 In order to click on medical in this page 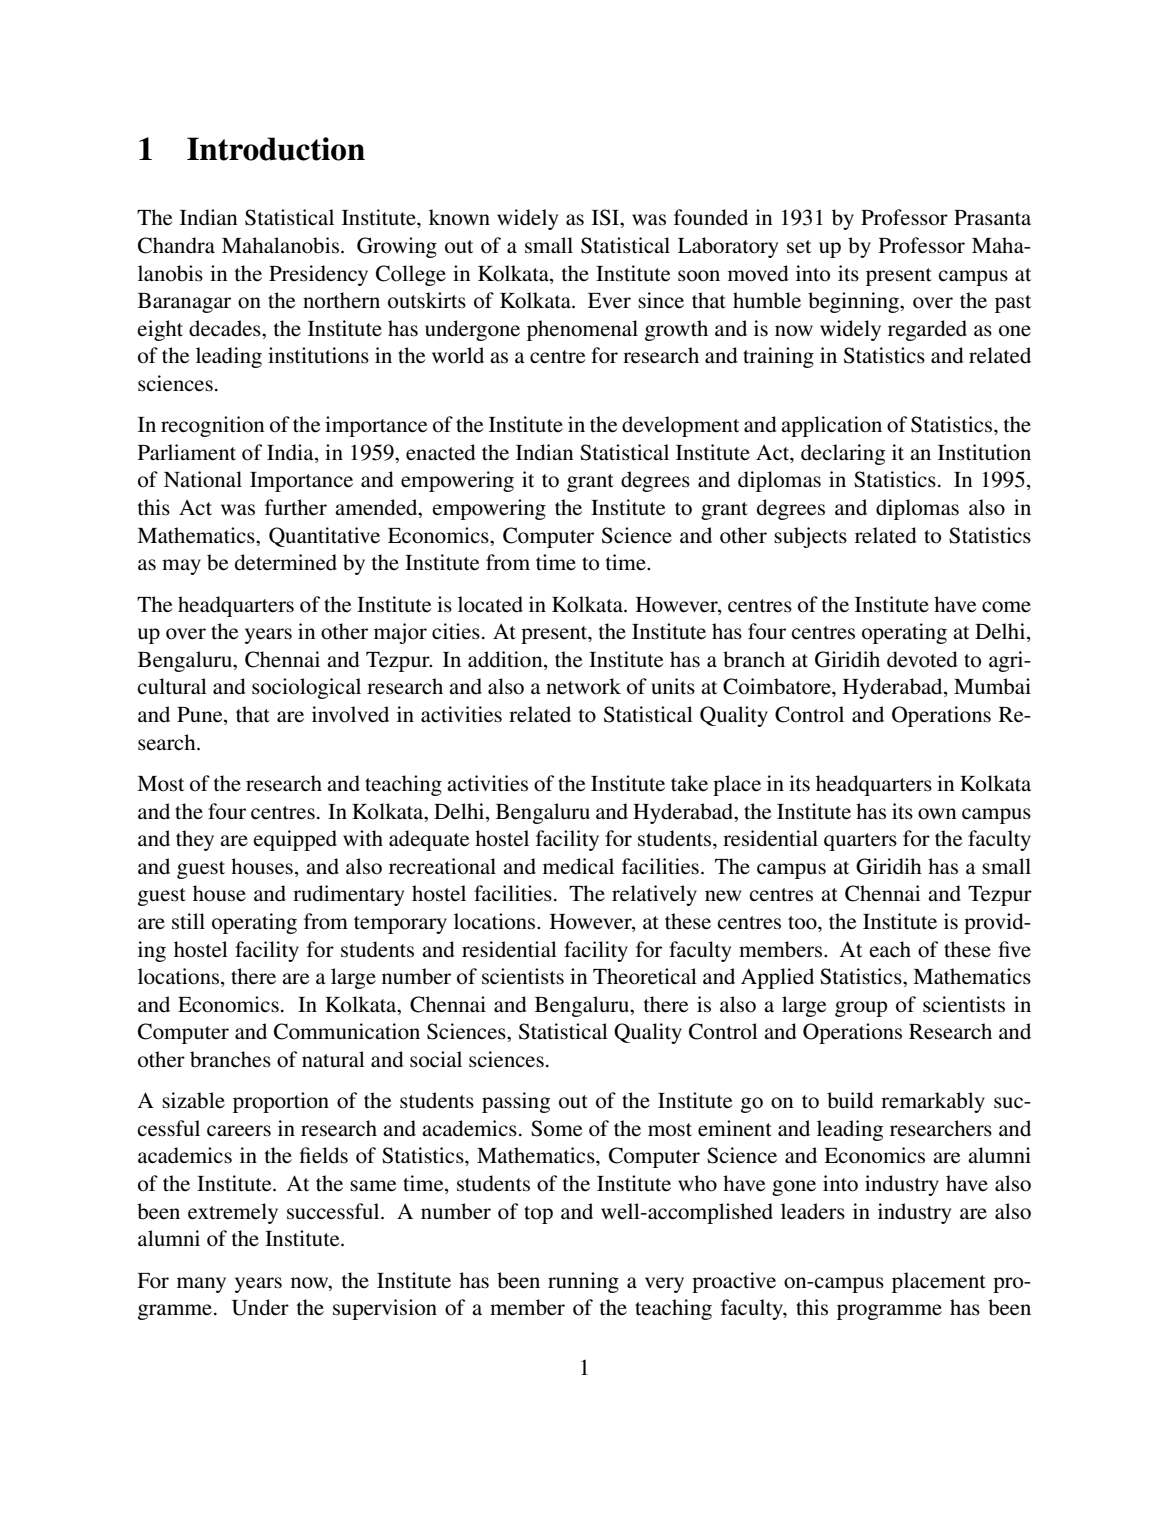, I will do `click(578, 866)`.
